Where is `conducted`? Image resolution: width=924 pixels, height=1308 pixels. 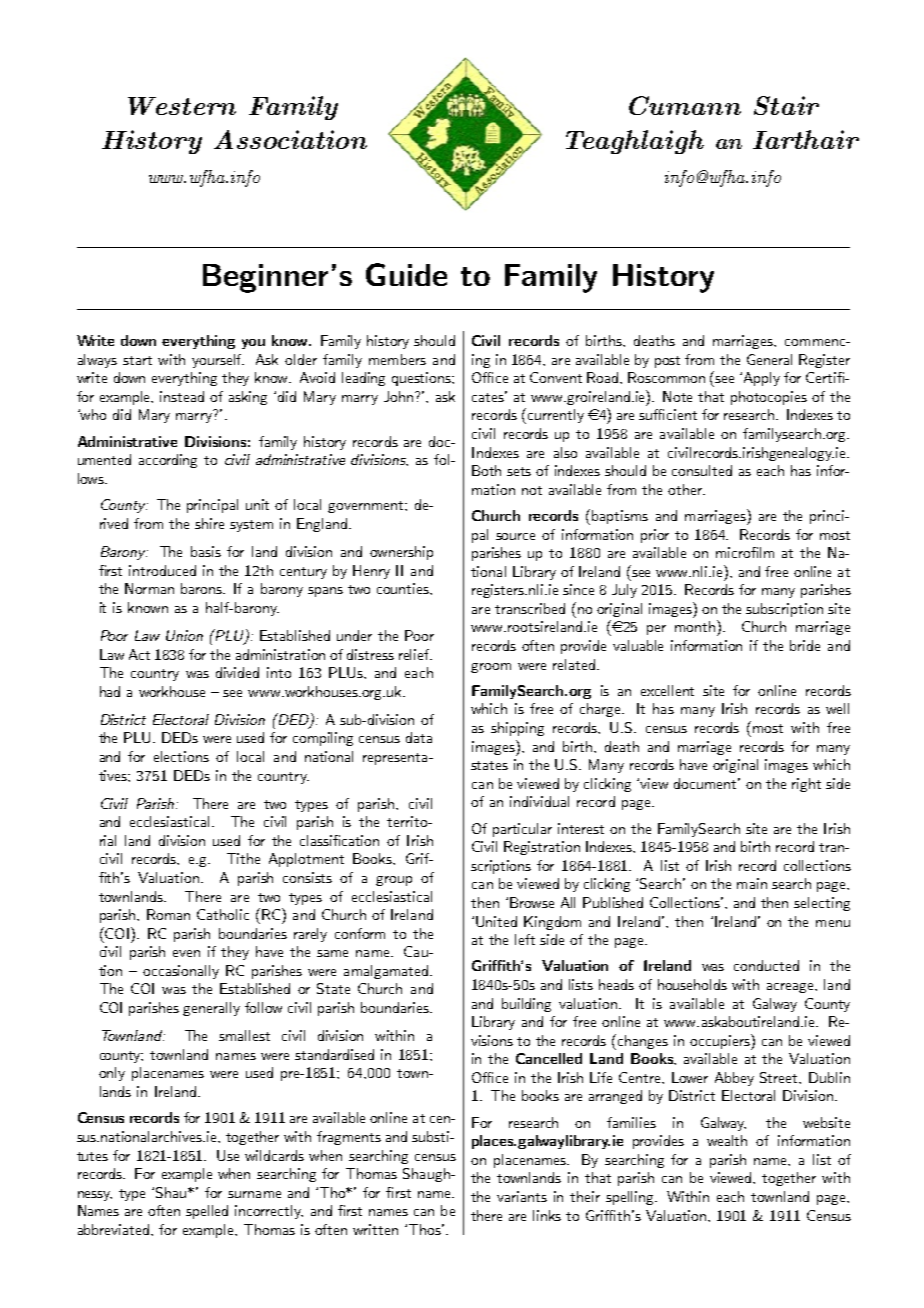
conducted is located at coordinates (766, 965).
